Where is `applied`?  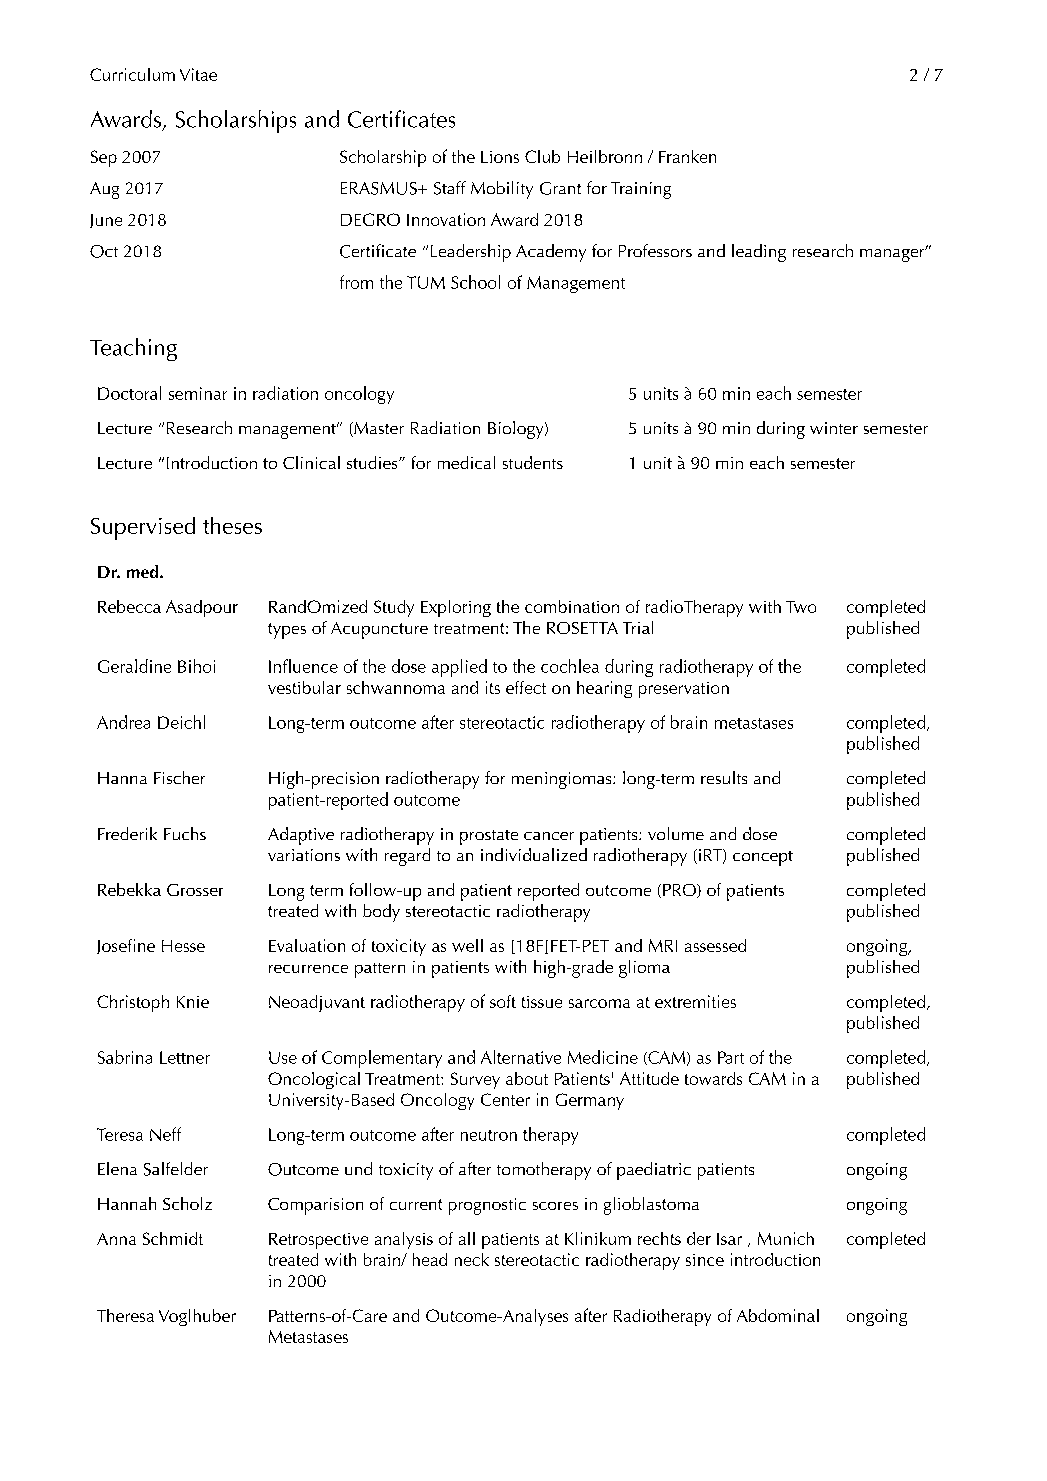 applied is located at coordinates (459, 668).
